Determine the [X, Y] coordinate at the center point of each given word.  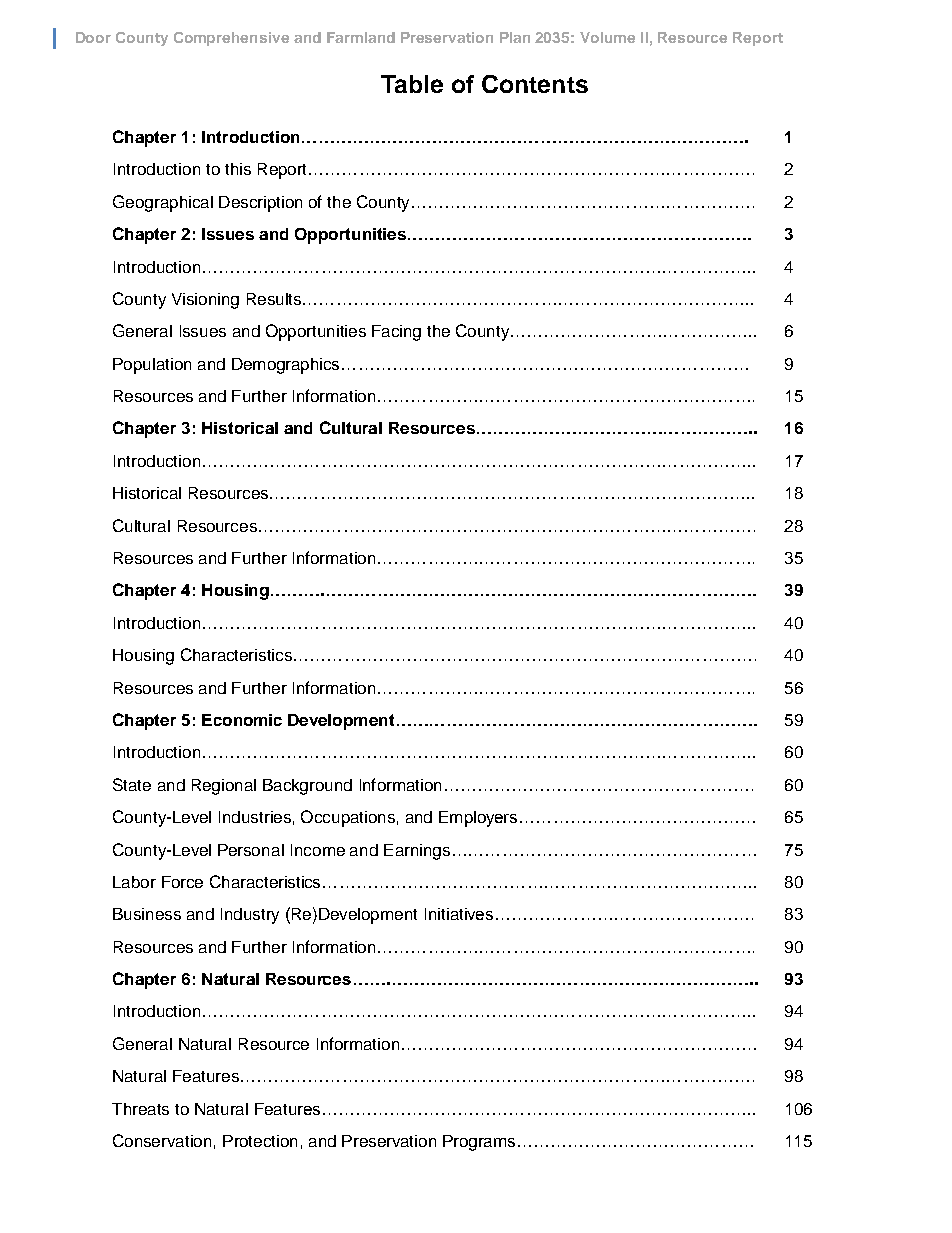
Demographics [285, 366]
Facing [396, 333]
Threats [140, 1109]
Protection [260, 1141]
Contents [535, 84]
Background [307, 787]
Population [152, 366]
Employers [478, 819]
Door [93, 37]
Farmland [361, 37]
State [132, 784]
